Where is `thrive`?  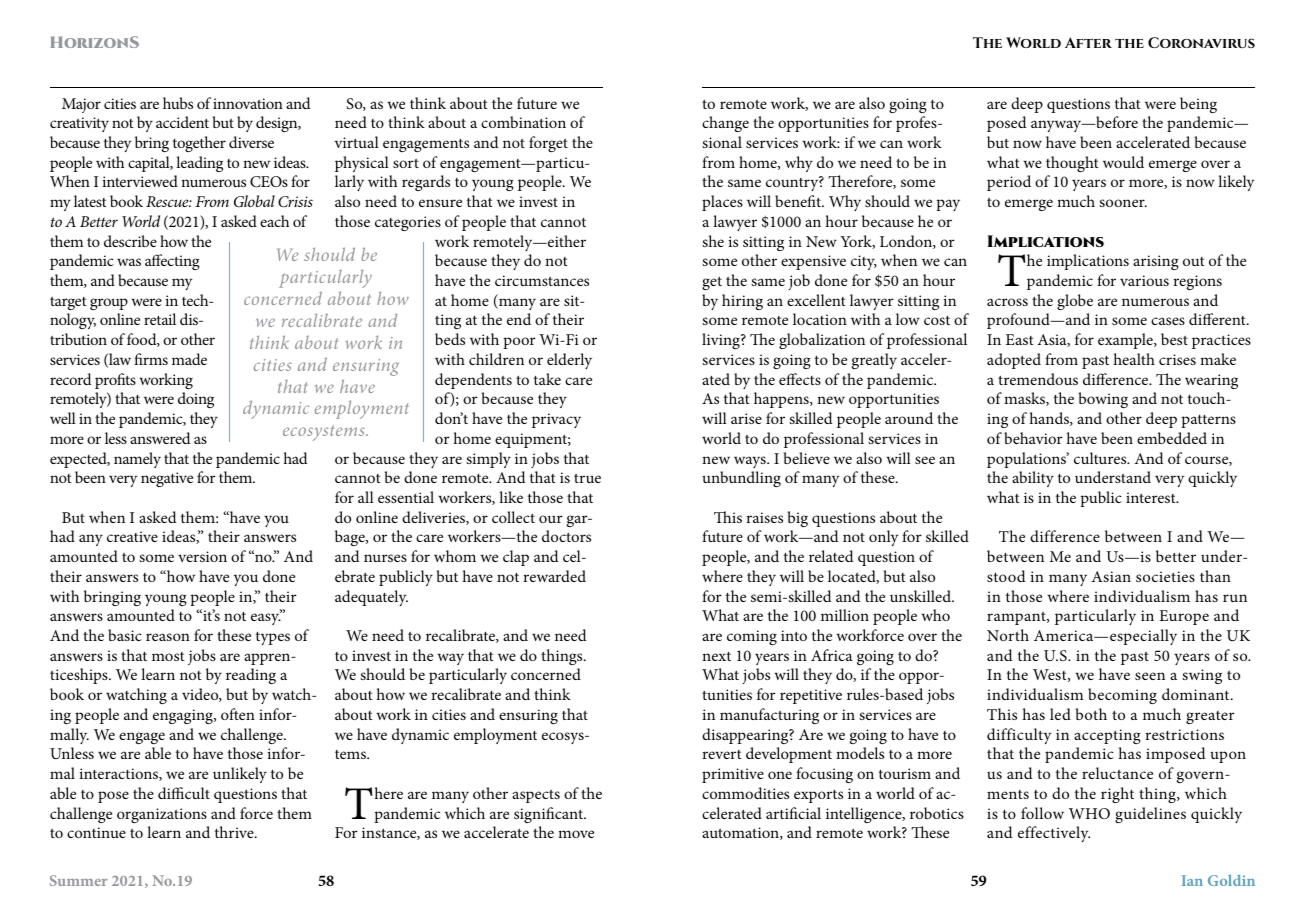
thrive is located at coordinates (235, 832).
